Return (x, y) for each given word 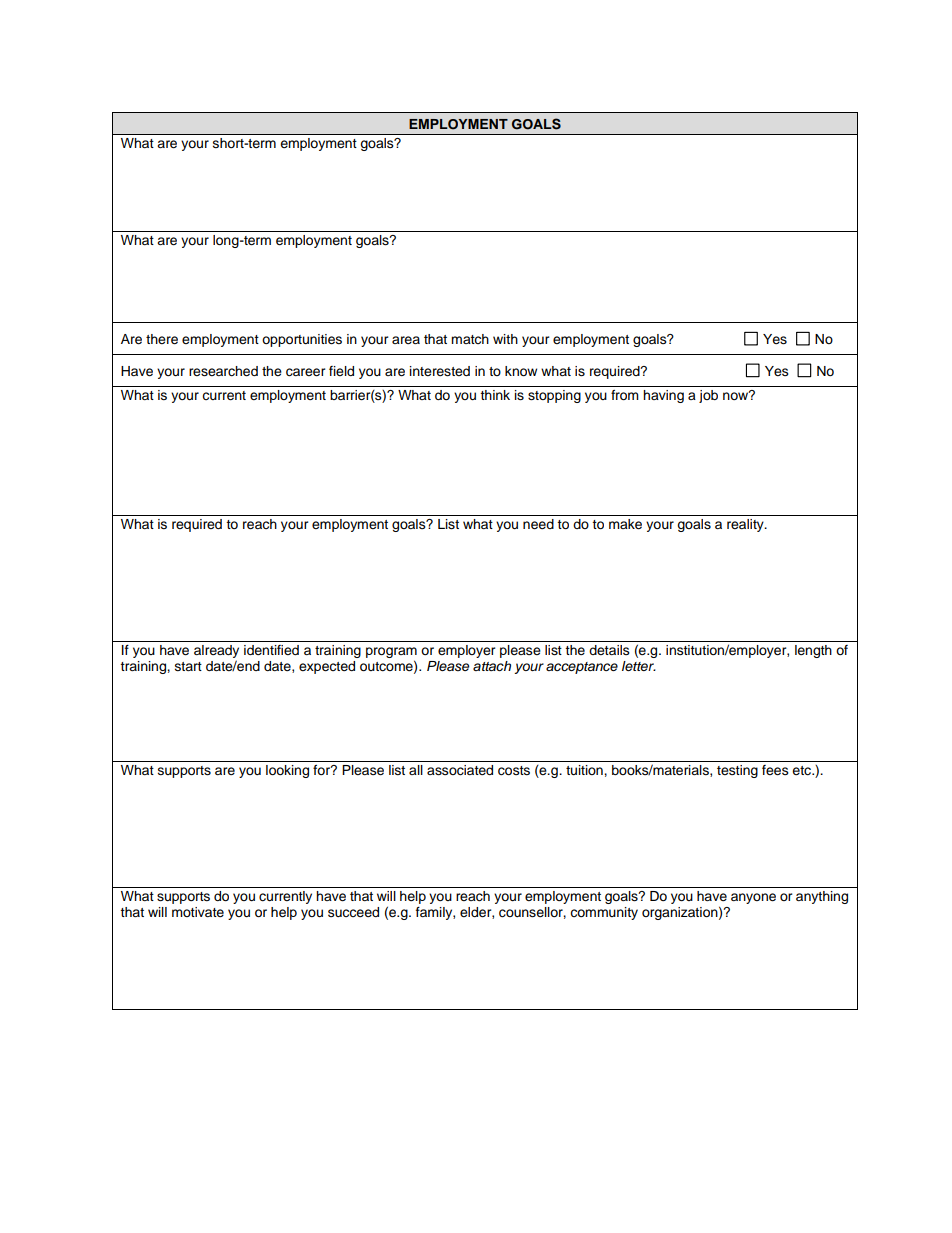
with (505, 339)
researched (223, 371)
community (604, 913)
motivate (198, 912)
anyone (753, 898)
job (708, 396)
